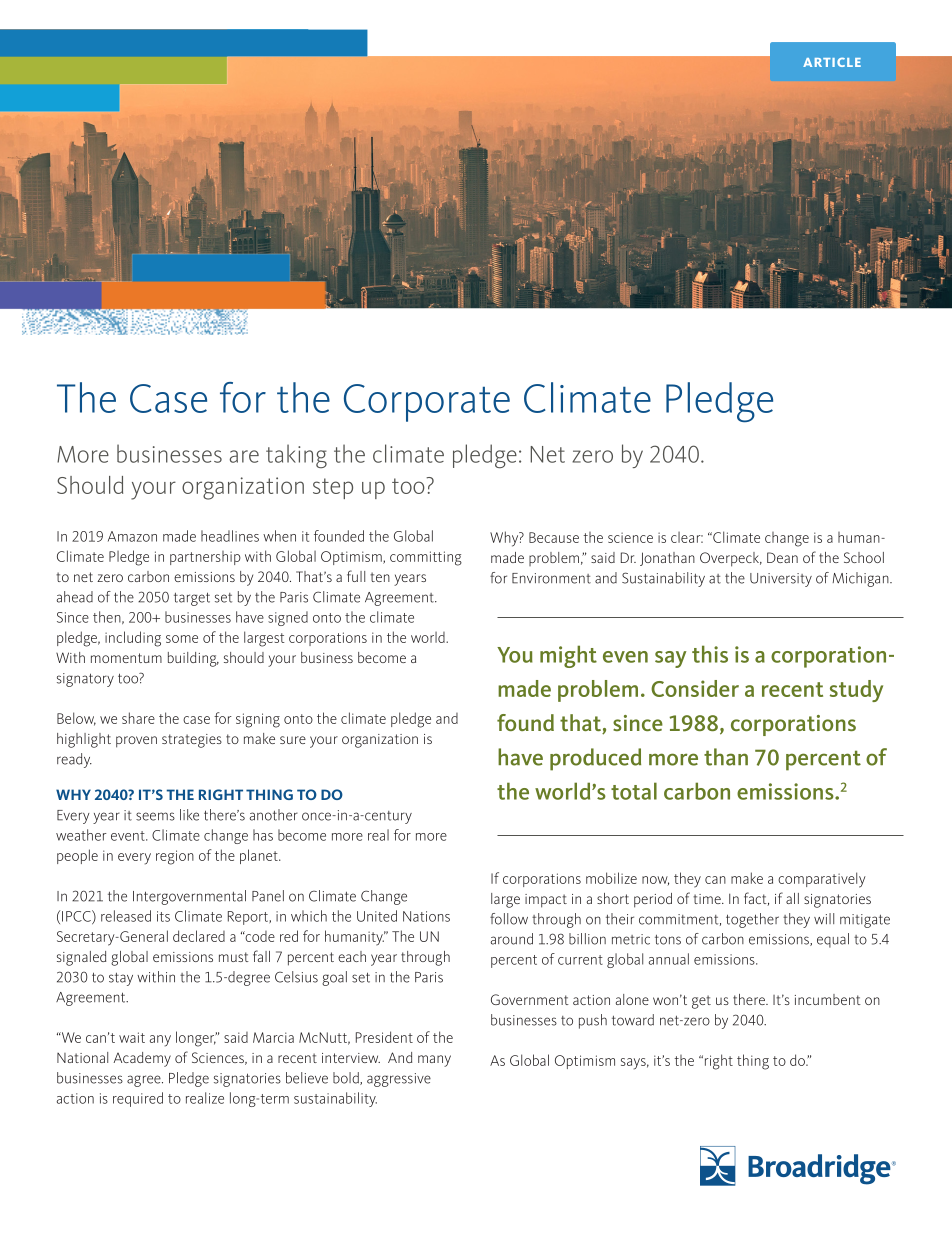 The width and height of the screenshot is (952, 1233). What do you see at coordinates (782, 557) in the screenshot?
I see `Dean` at bounding box center [782, 557].
